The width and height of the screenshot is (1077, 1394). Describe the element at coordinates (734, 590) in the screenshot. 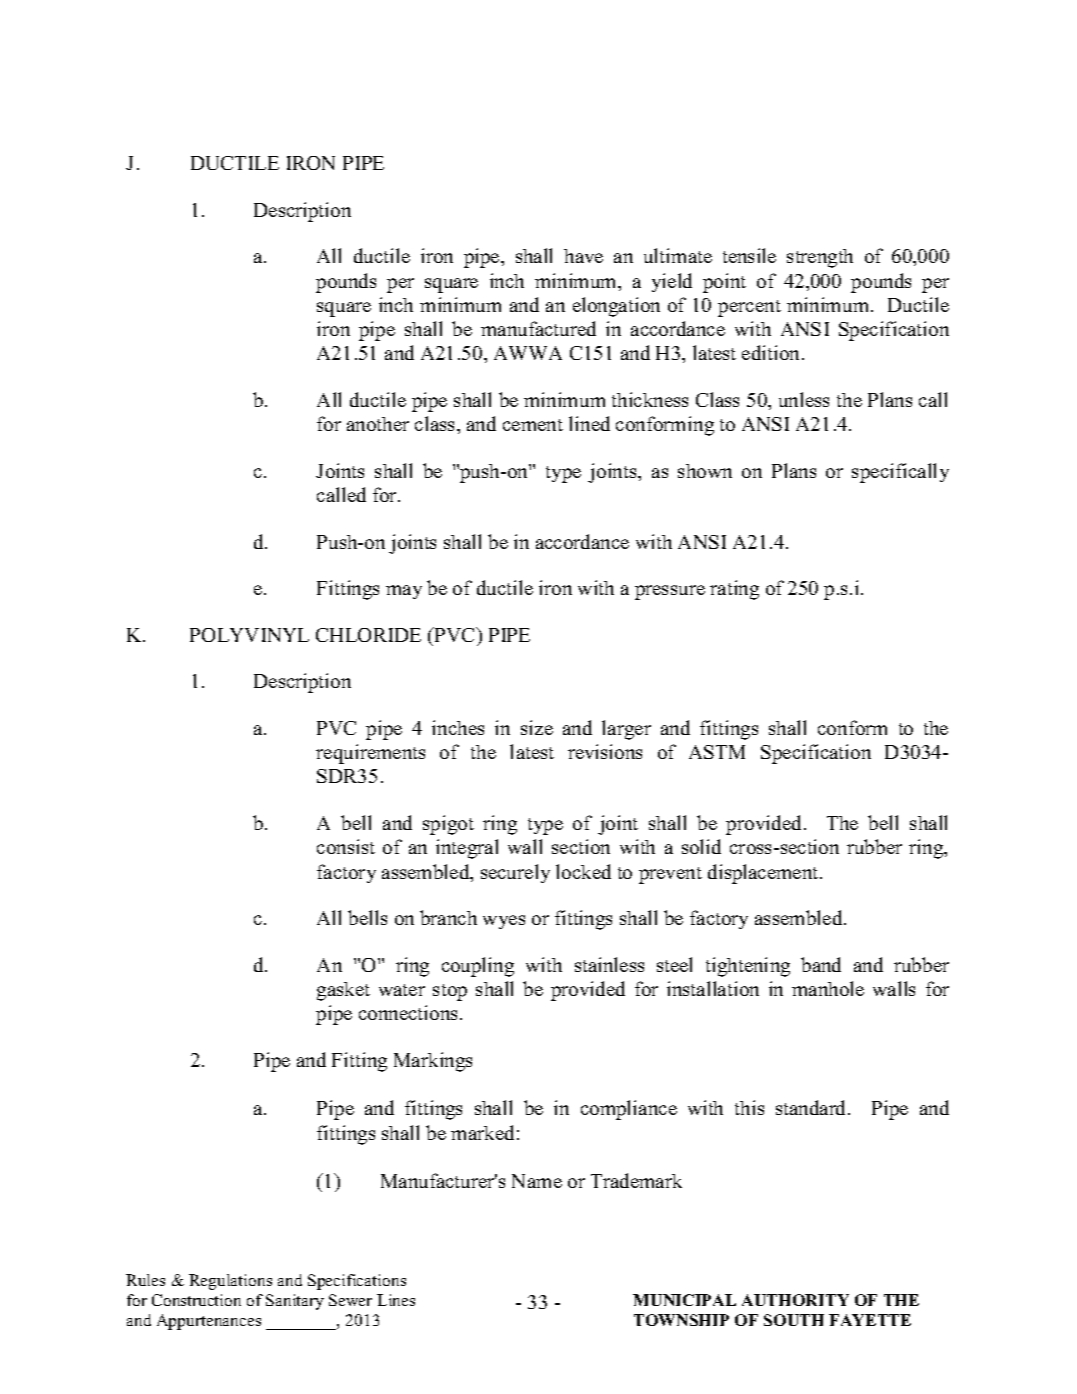

I see `rating` at that location.
